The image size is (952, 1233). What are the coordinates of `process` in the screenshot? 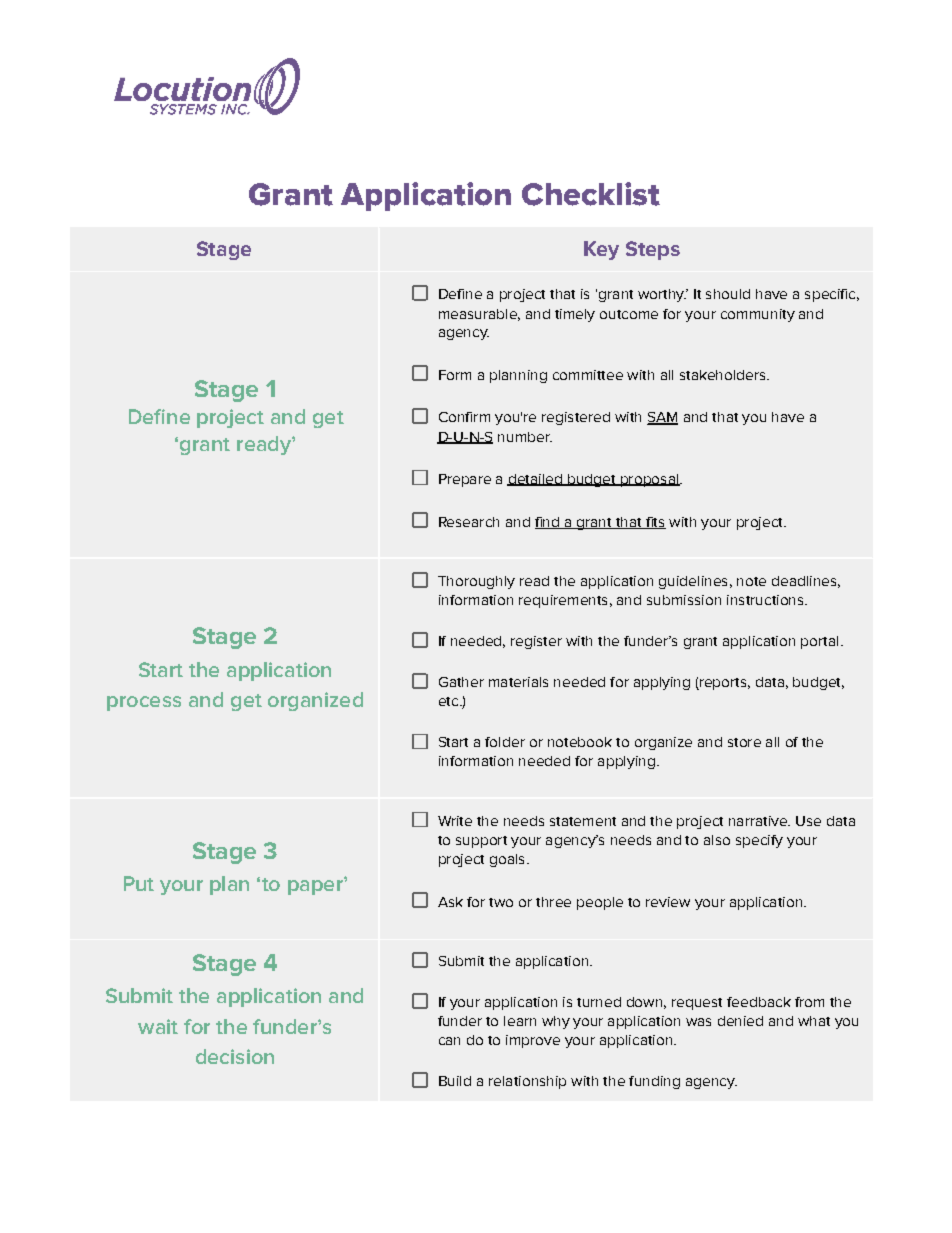 It's located at (144, 703).
